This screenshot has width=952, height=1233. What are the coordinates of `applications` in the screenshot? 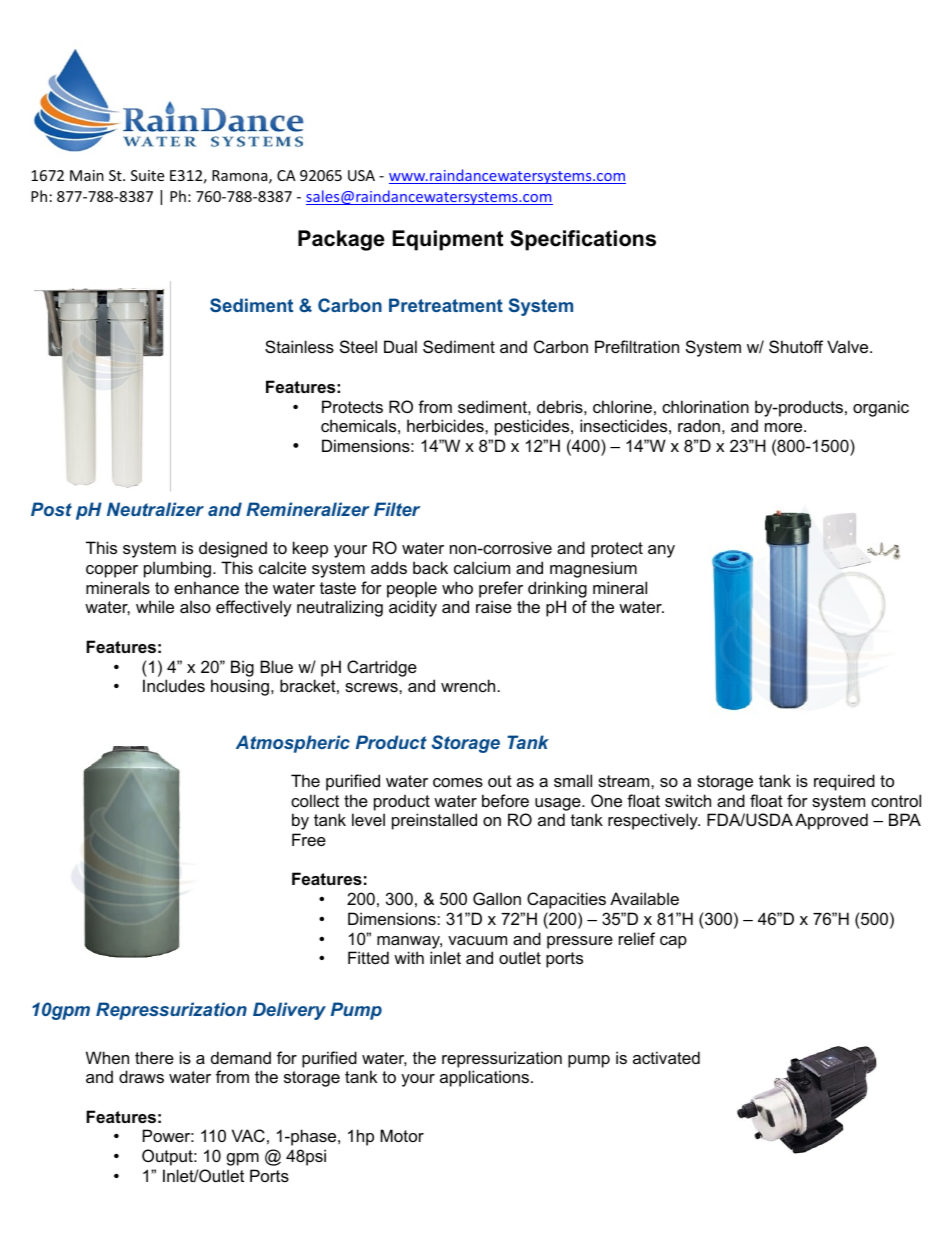 It's located at (484, 1078).
